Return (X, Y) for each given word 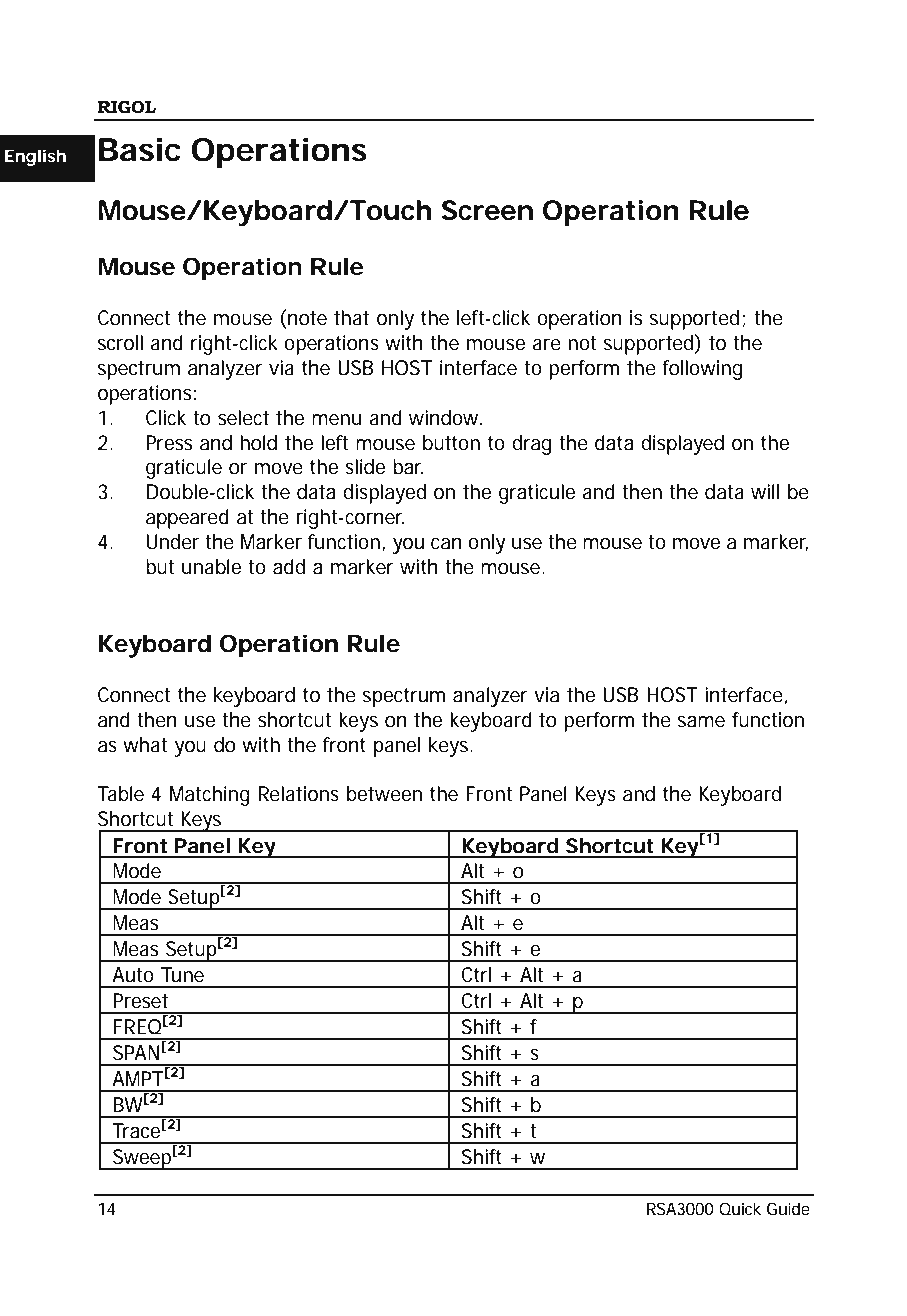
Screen (487, 210)
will (765, 491)
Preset (140, 1001)
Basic (140, 150)
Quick (740, 1209)
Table (121, 794)
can (446, 544)
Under (173, 542)
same (701, 722)
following (702, 370)
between (384, 794)
